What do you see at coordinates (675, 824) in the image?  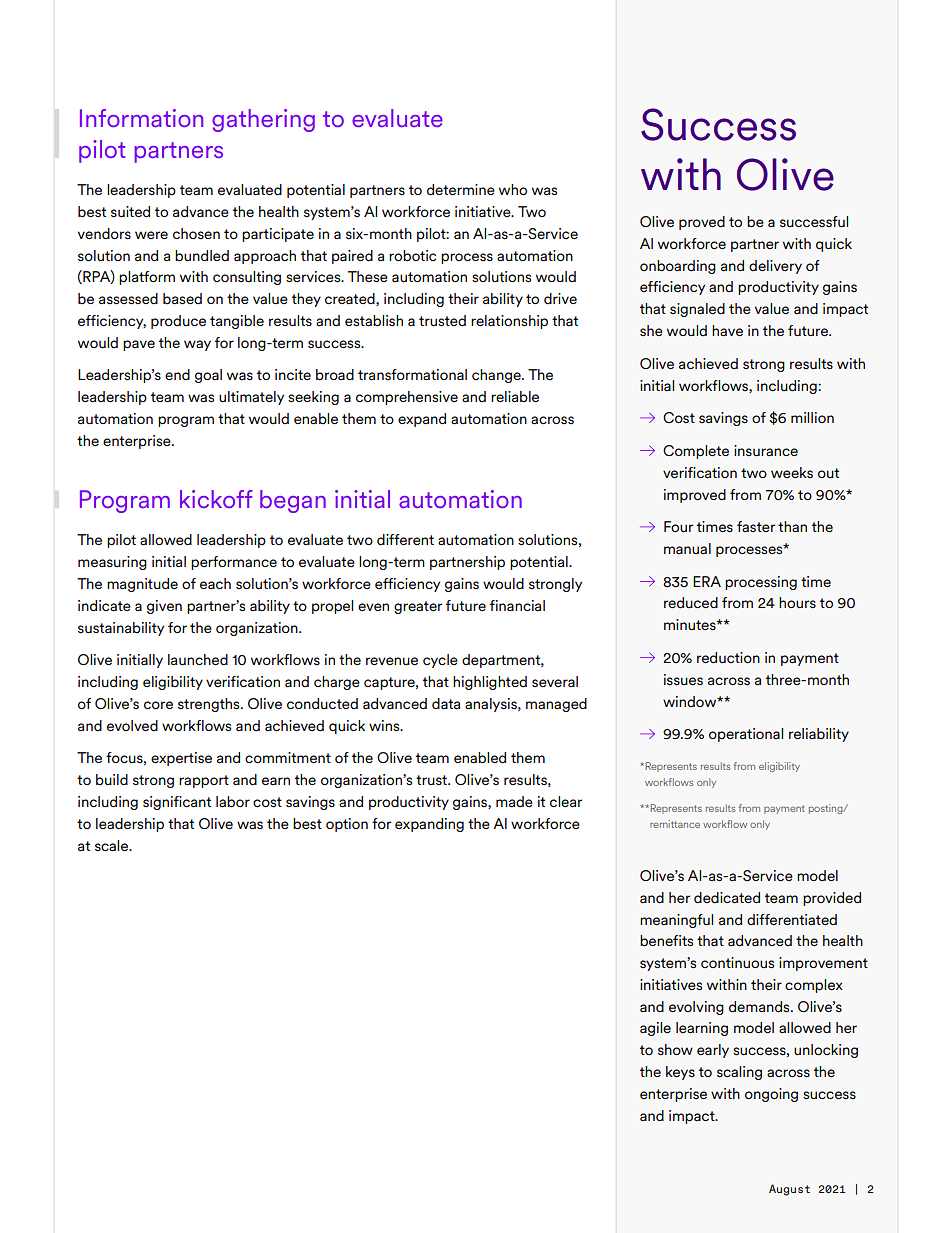 I see `remittance` at bounding box center [675, 824].
